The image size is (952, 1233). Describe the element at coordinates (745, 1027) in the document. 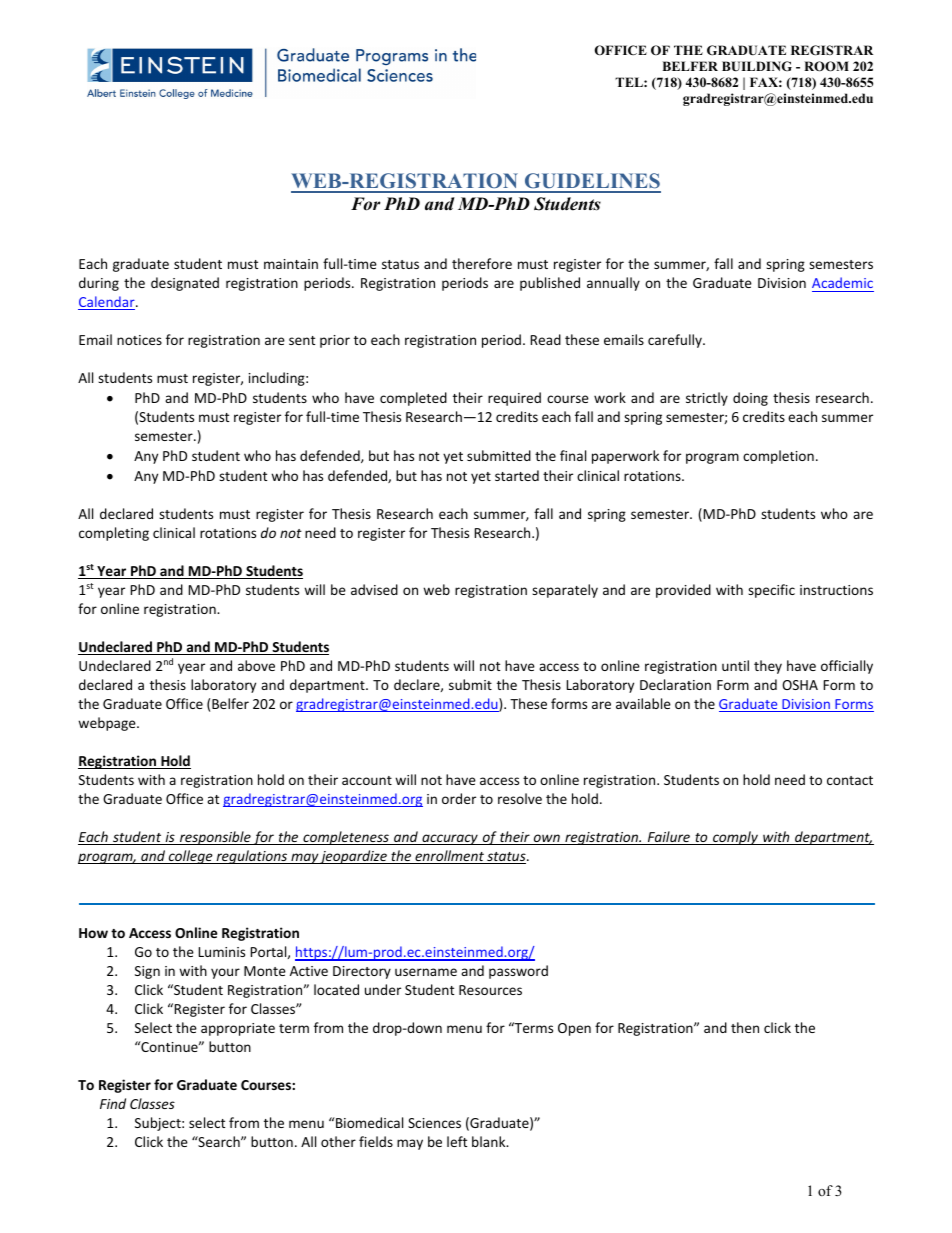

I see `then` at that location.
